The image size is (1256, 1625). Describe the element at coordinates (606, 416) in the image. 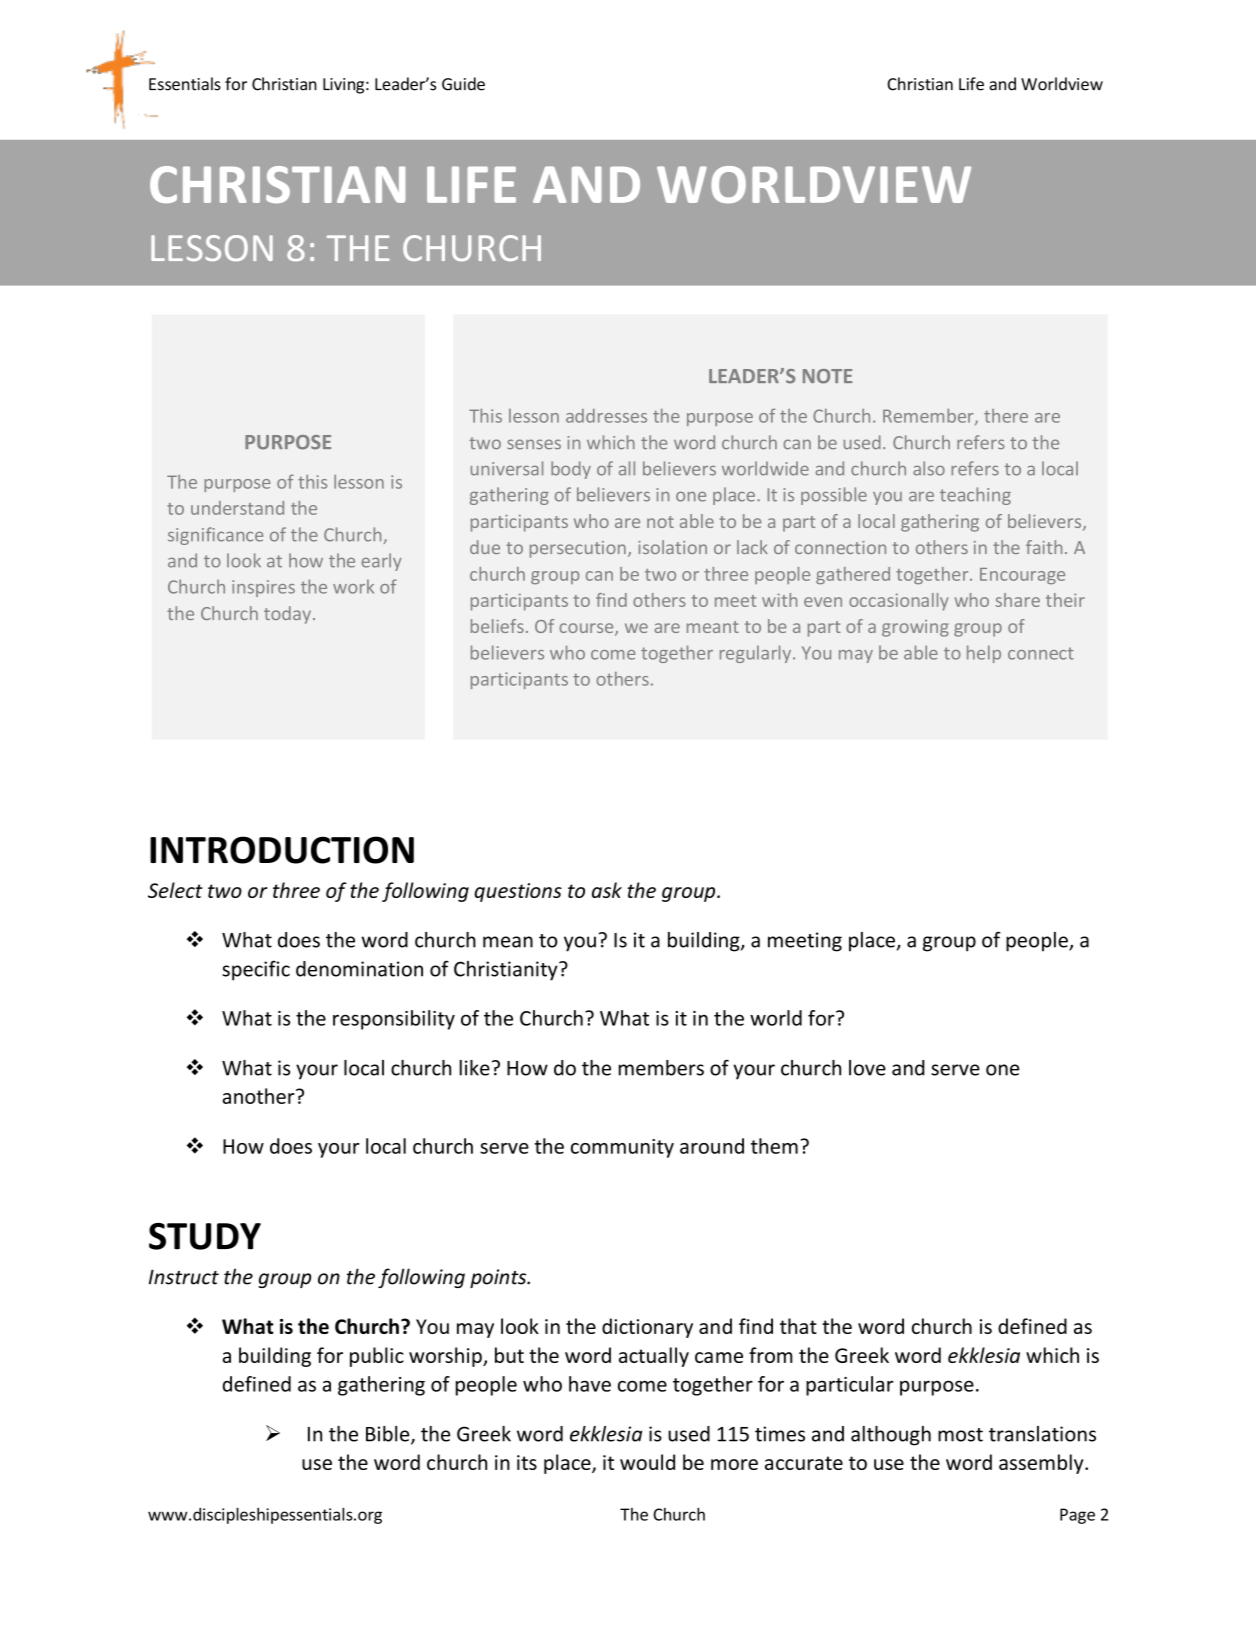

I see `addresses` at that location.
